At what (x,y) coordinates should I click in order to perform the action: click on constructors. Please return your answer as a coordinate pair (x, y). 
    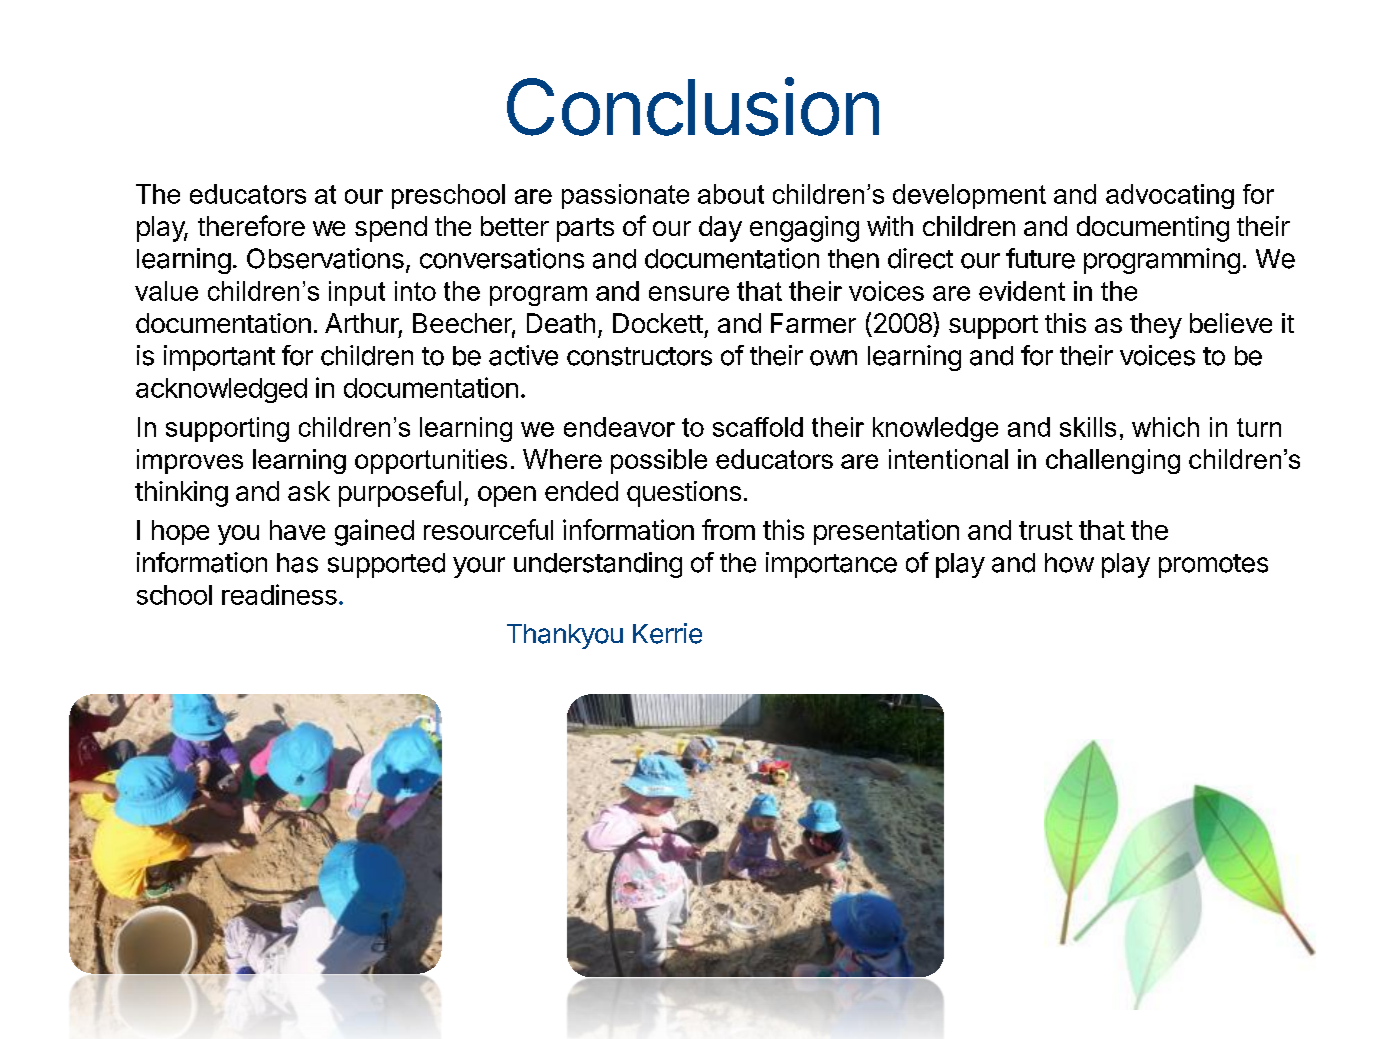
    Looking at the image, I should click on (639, 356).
